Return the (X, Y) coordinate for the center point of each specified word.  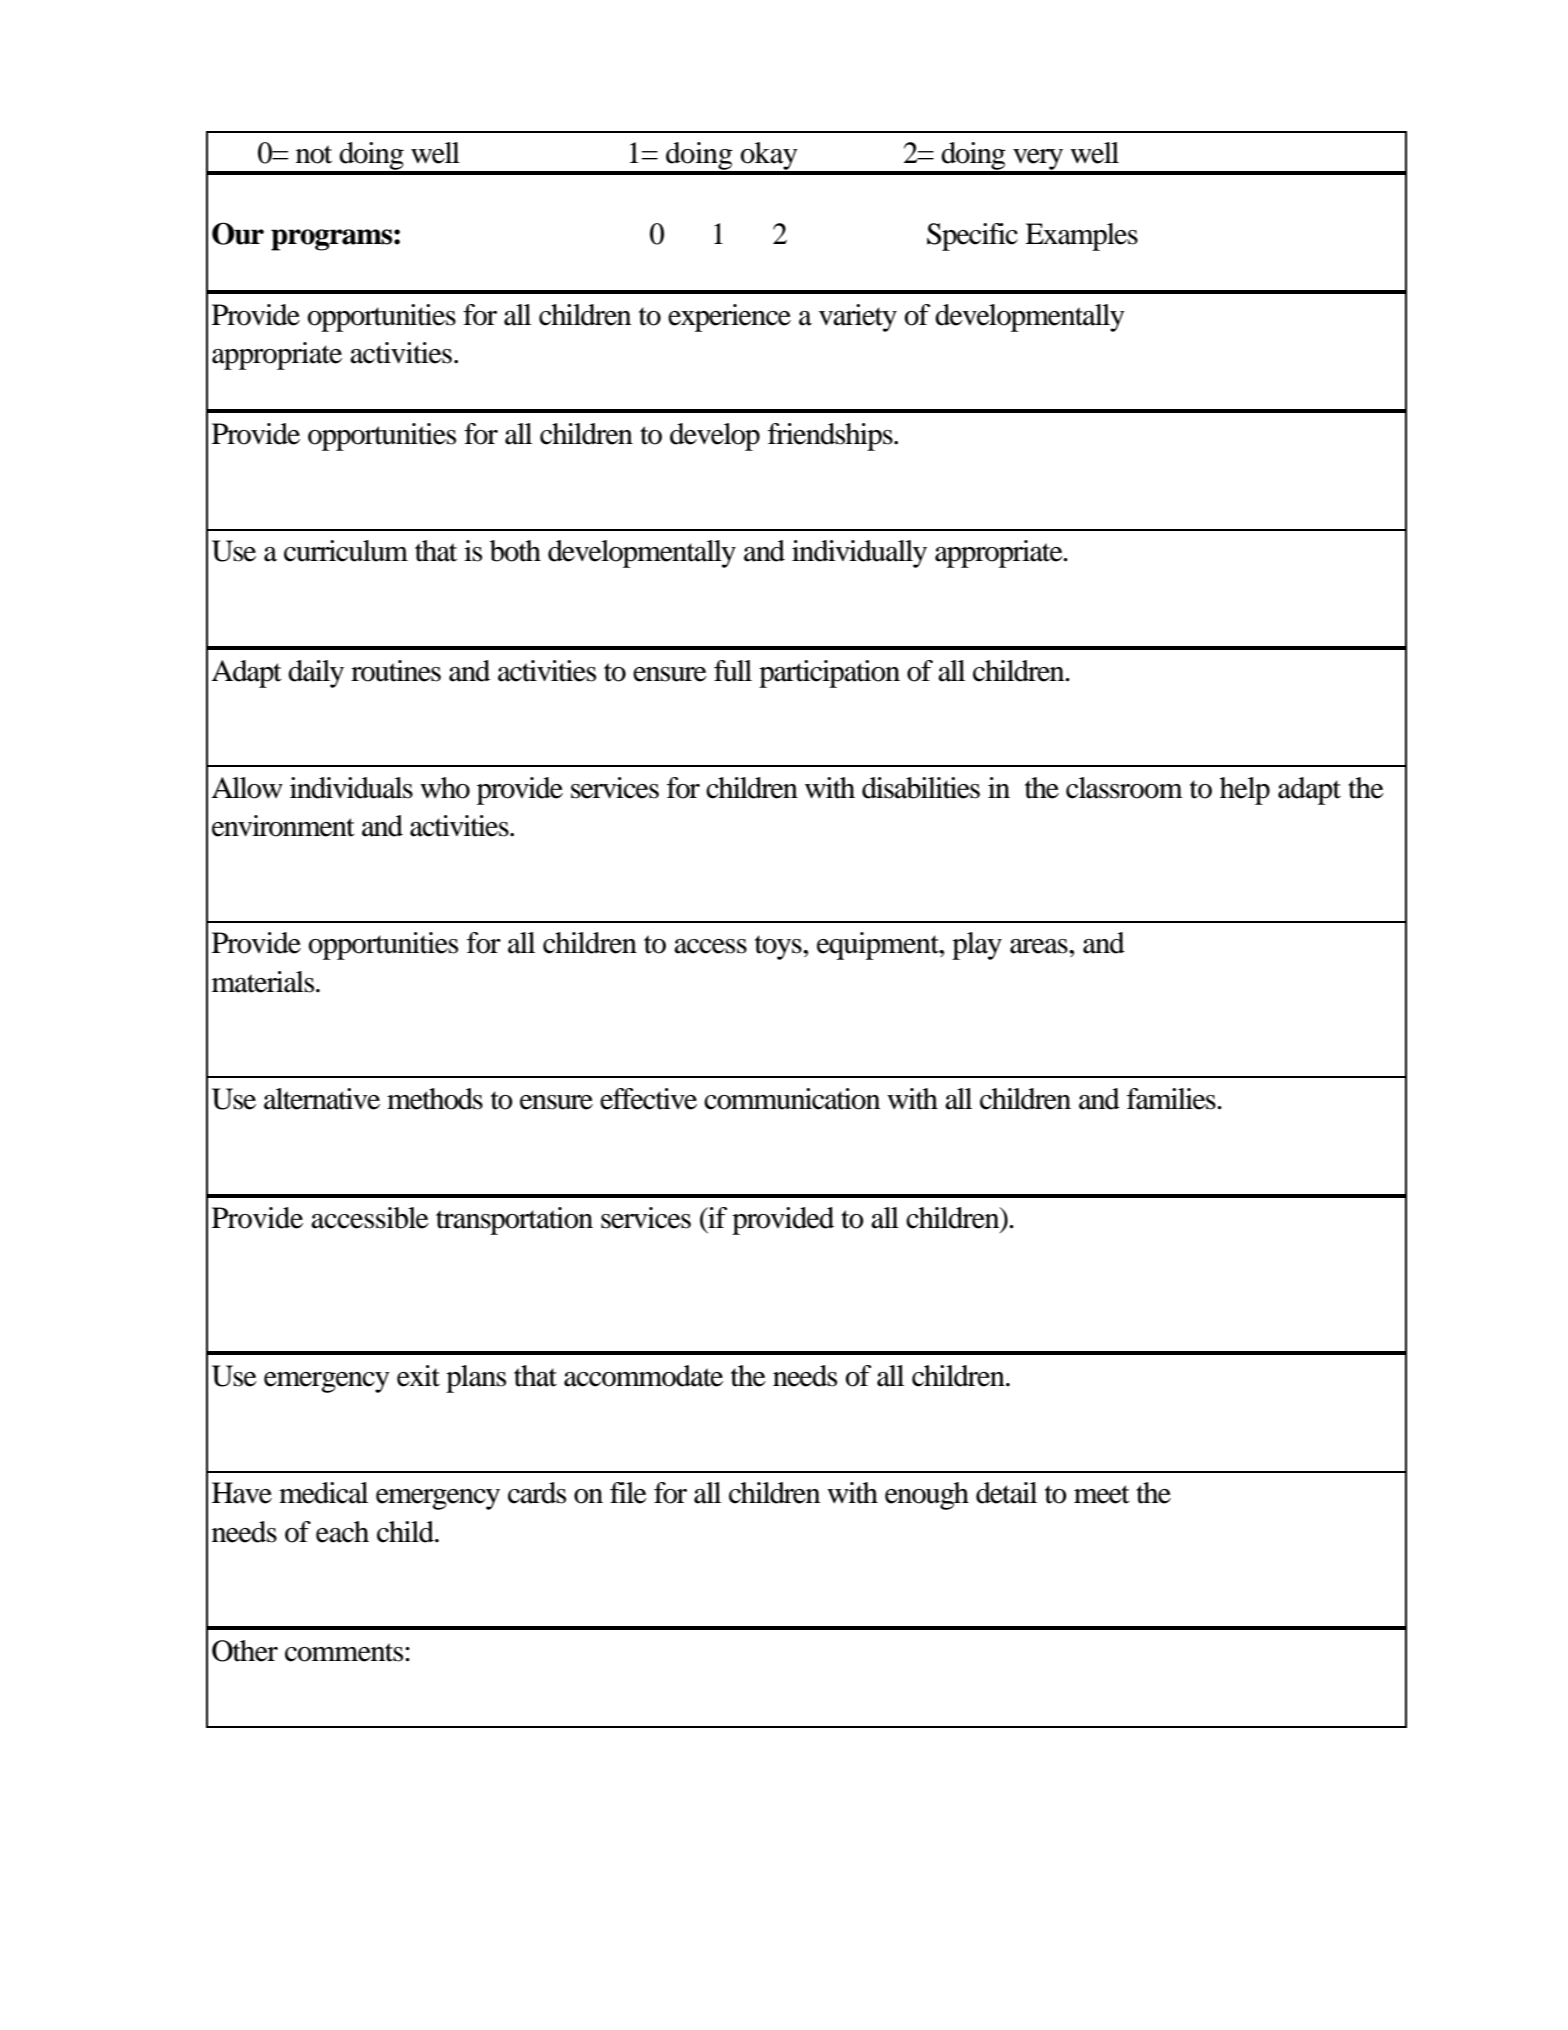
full (733, 671)
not (314, 154)
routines (396, 671)
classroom (1124, 788)
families (1172, 1099)
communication (792, 1099)
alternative (322, 1099)
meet (1102, 1494)
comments (345, 1652)
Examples (1081, 237)
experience (729, 318)
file (628, 1493)
